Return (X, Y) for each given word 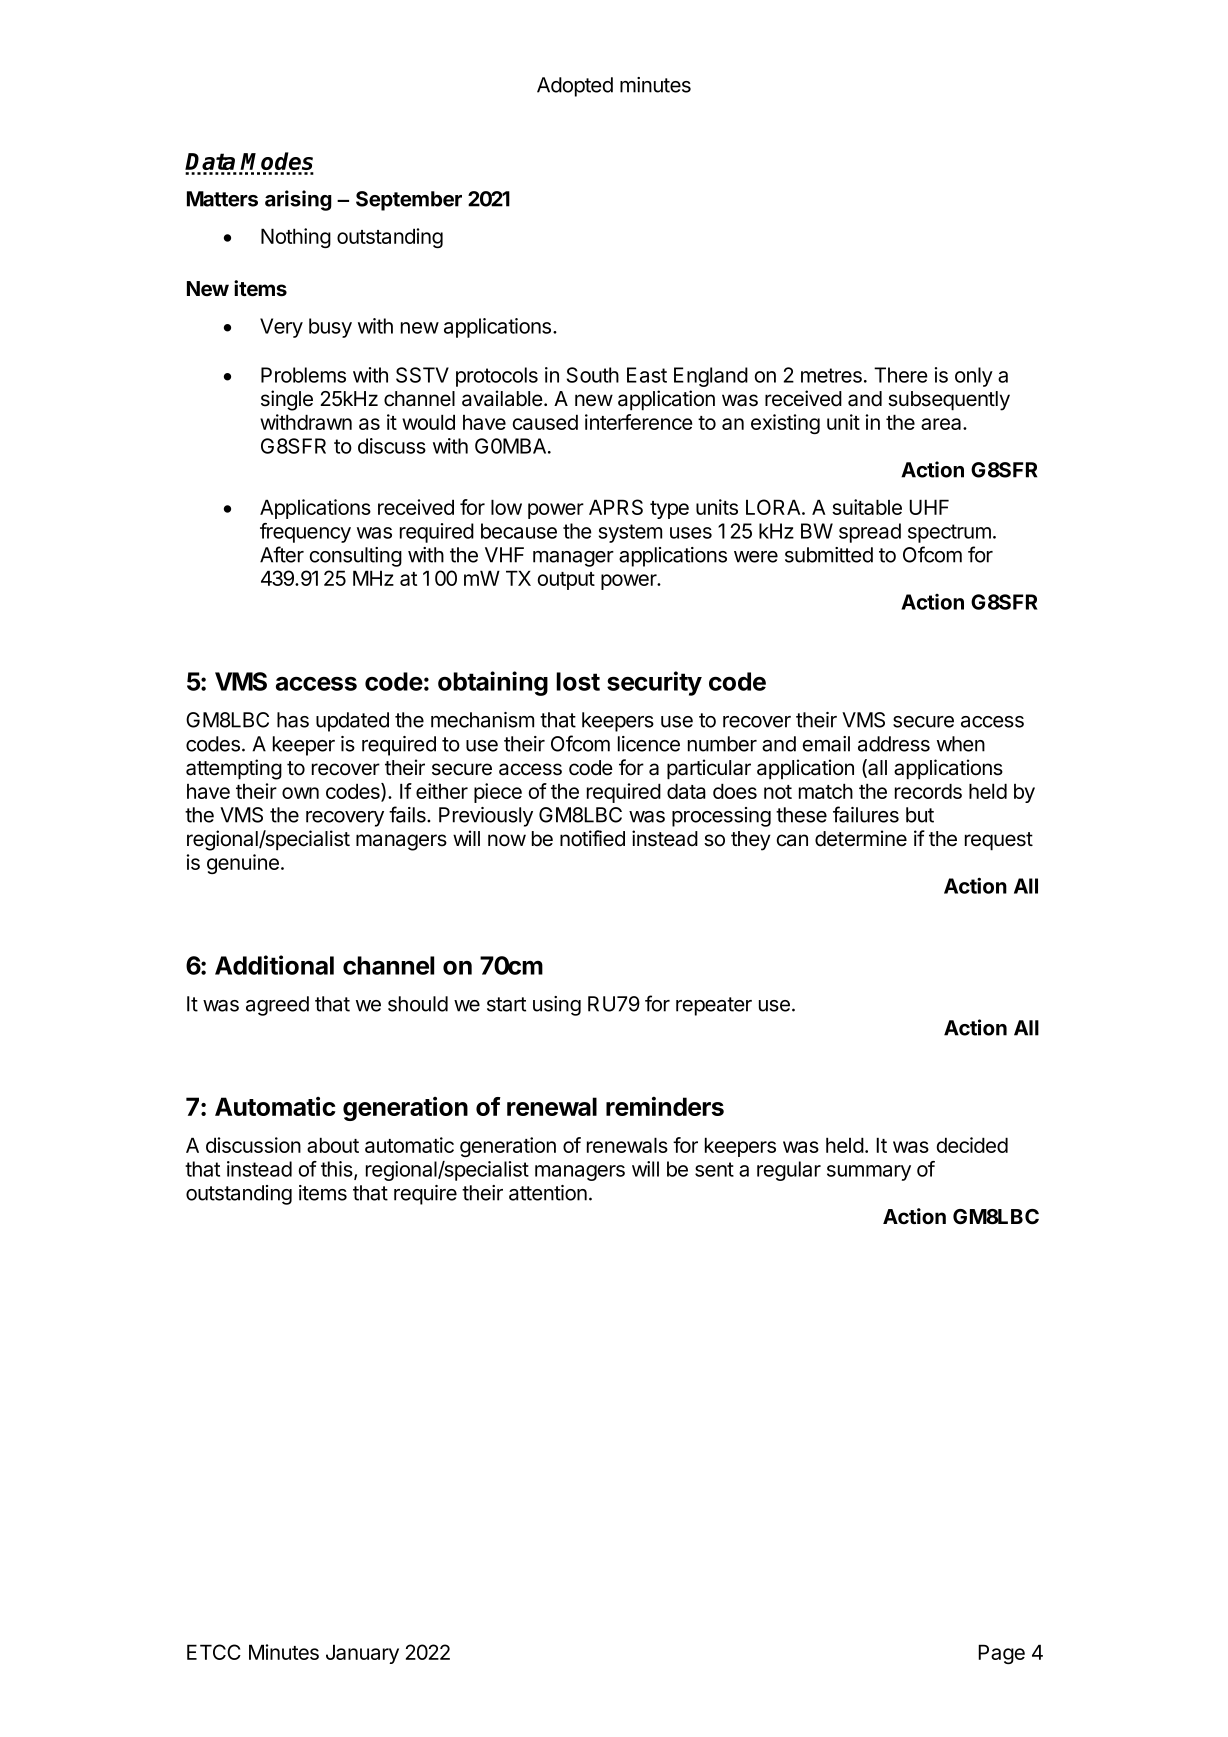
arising (298, 200)
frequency (305, 533)
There (901, 375)
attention (548, 1193)
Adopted (575, 87)
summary (869, 1173)
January (362, 1654)
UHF (929, 507)
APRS (616, 507)
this (338, 1170)
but (920, 815)
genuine (243, 864)
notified (592, 838)
